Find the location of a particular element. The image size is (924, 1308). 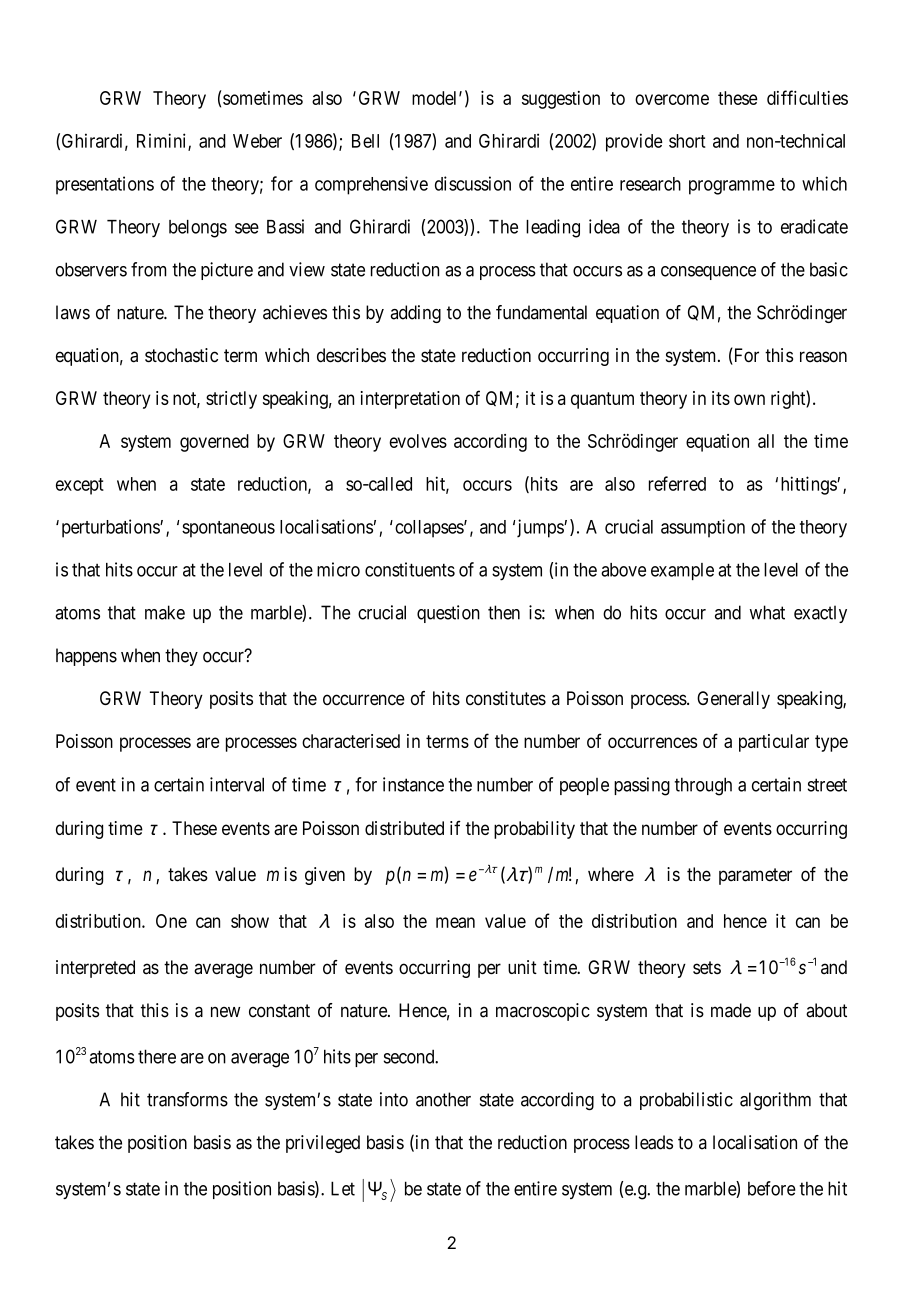

question is located at coordinates (448, 614).
